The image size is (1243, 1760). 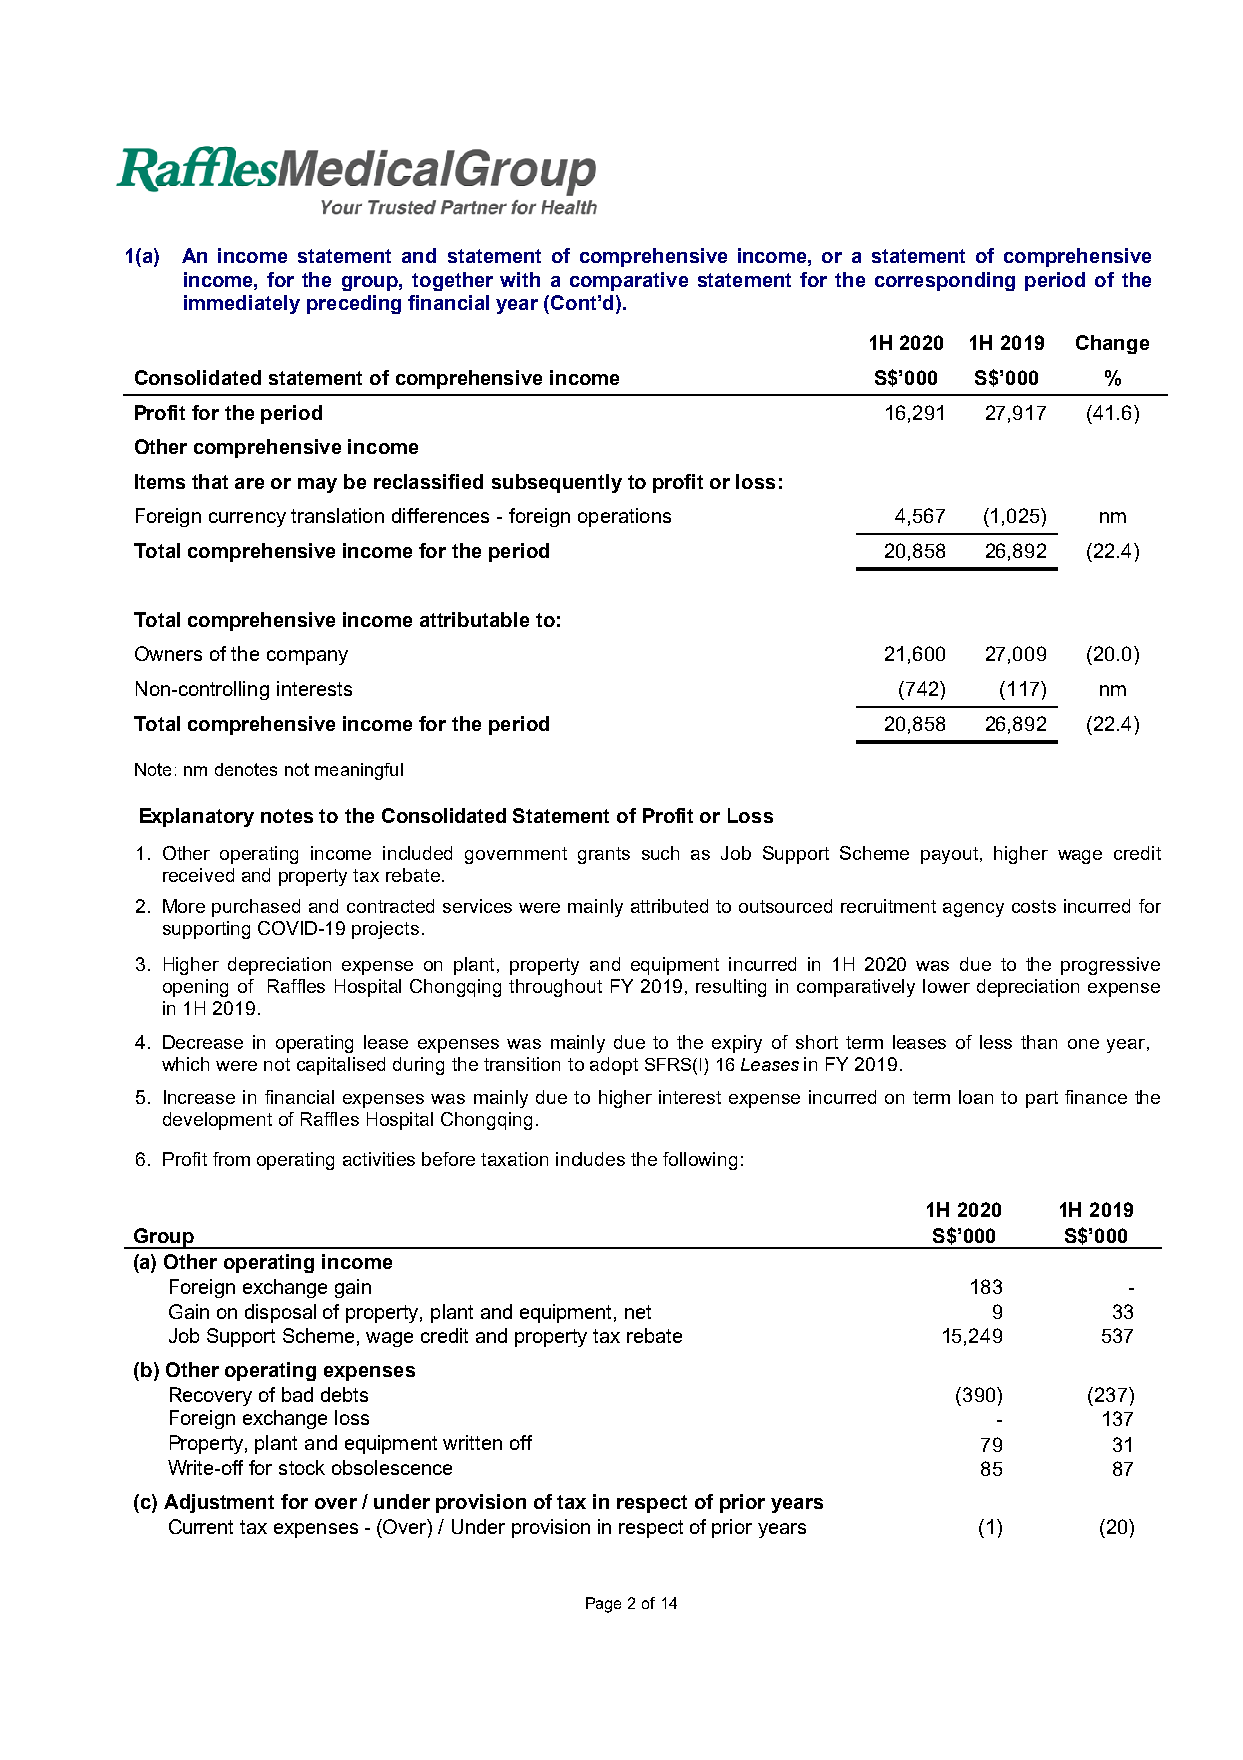 What do you see at coordinates (638, 1312) in the document?
I see `net` at bounding box center [638, 1312].
